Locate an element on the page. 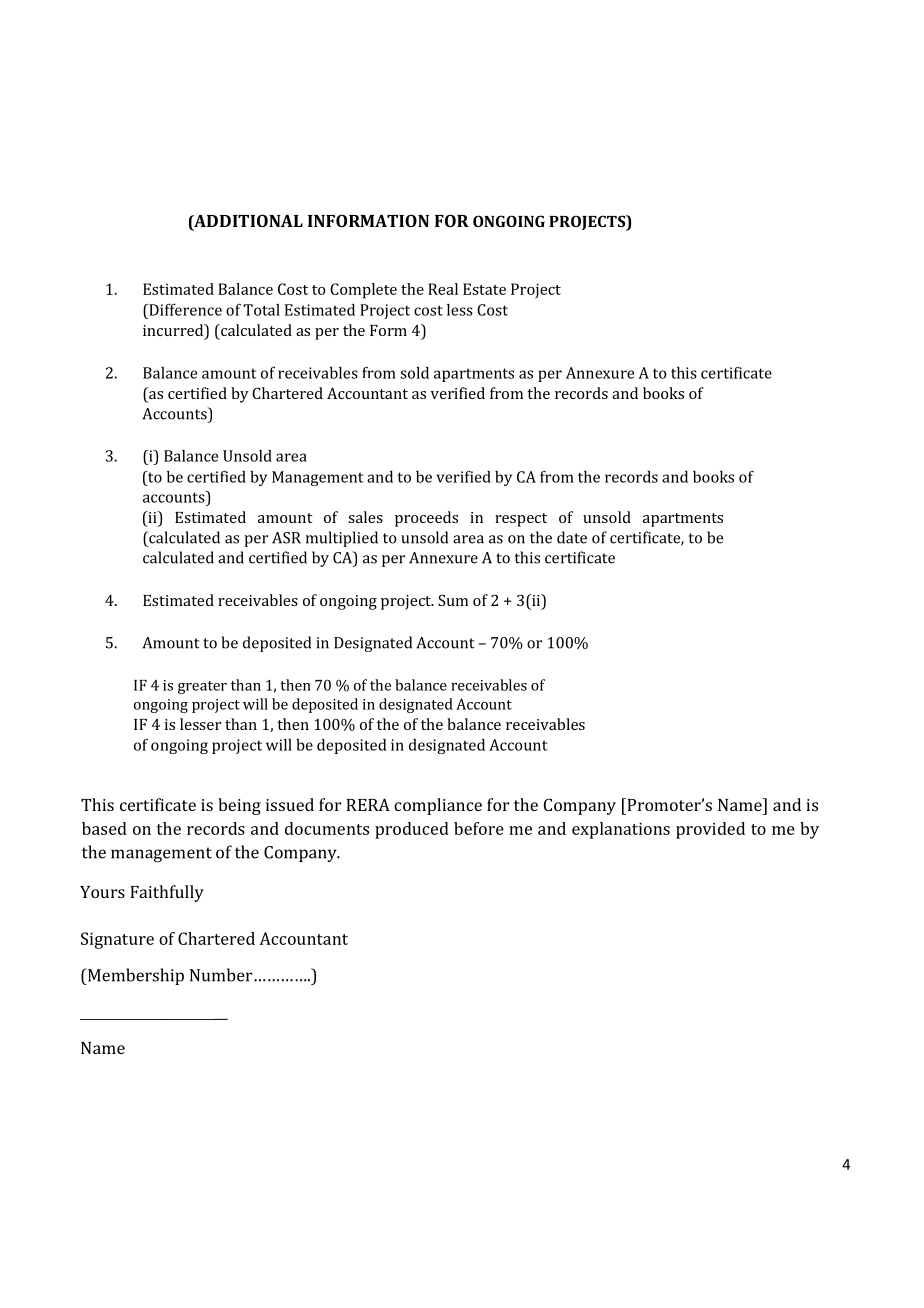  Membership is located at coordinates (135, 976).
